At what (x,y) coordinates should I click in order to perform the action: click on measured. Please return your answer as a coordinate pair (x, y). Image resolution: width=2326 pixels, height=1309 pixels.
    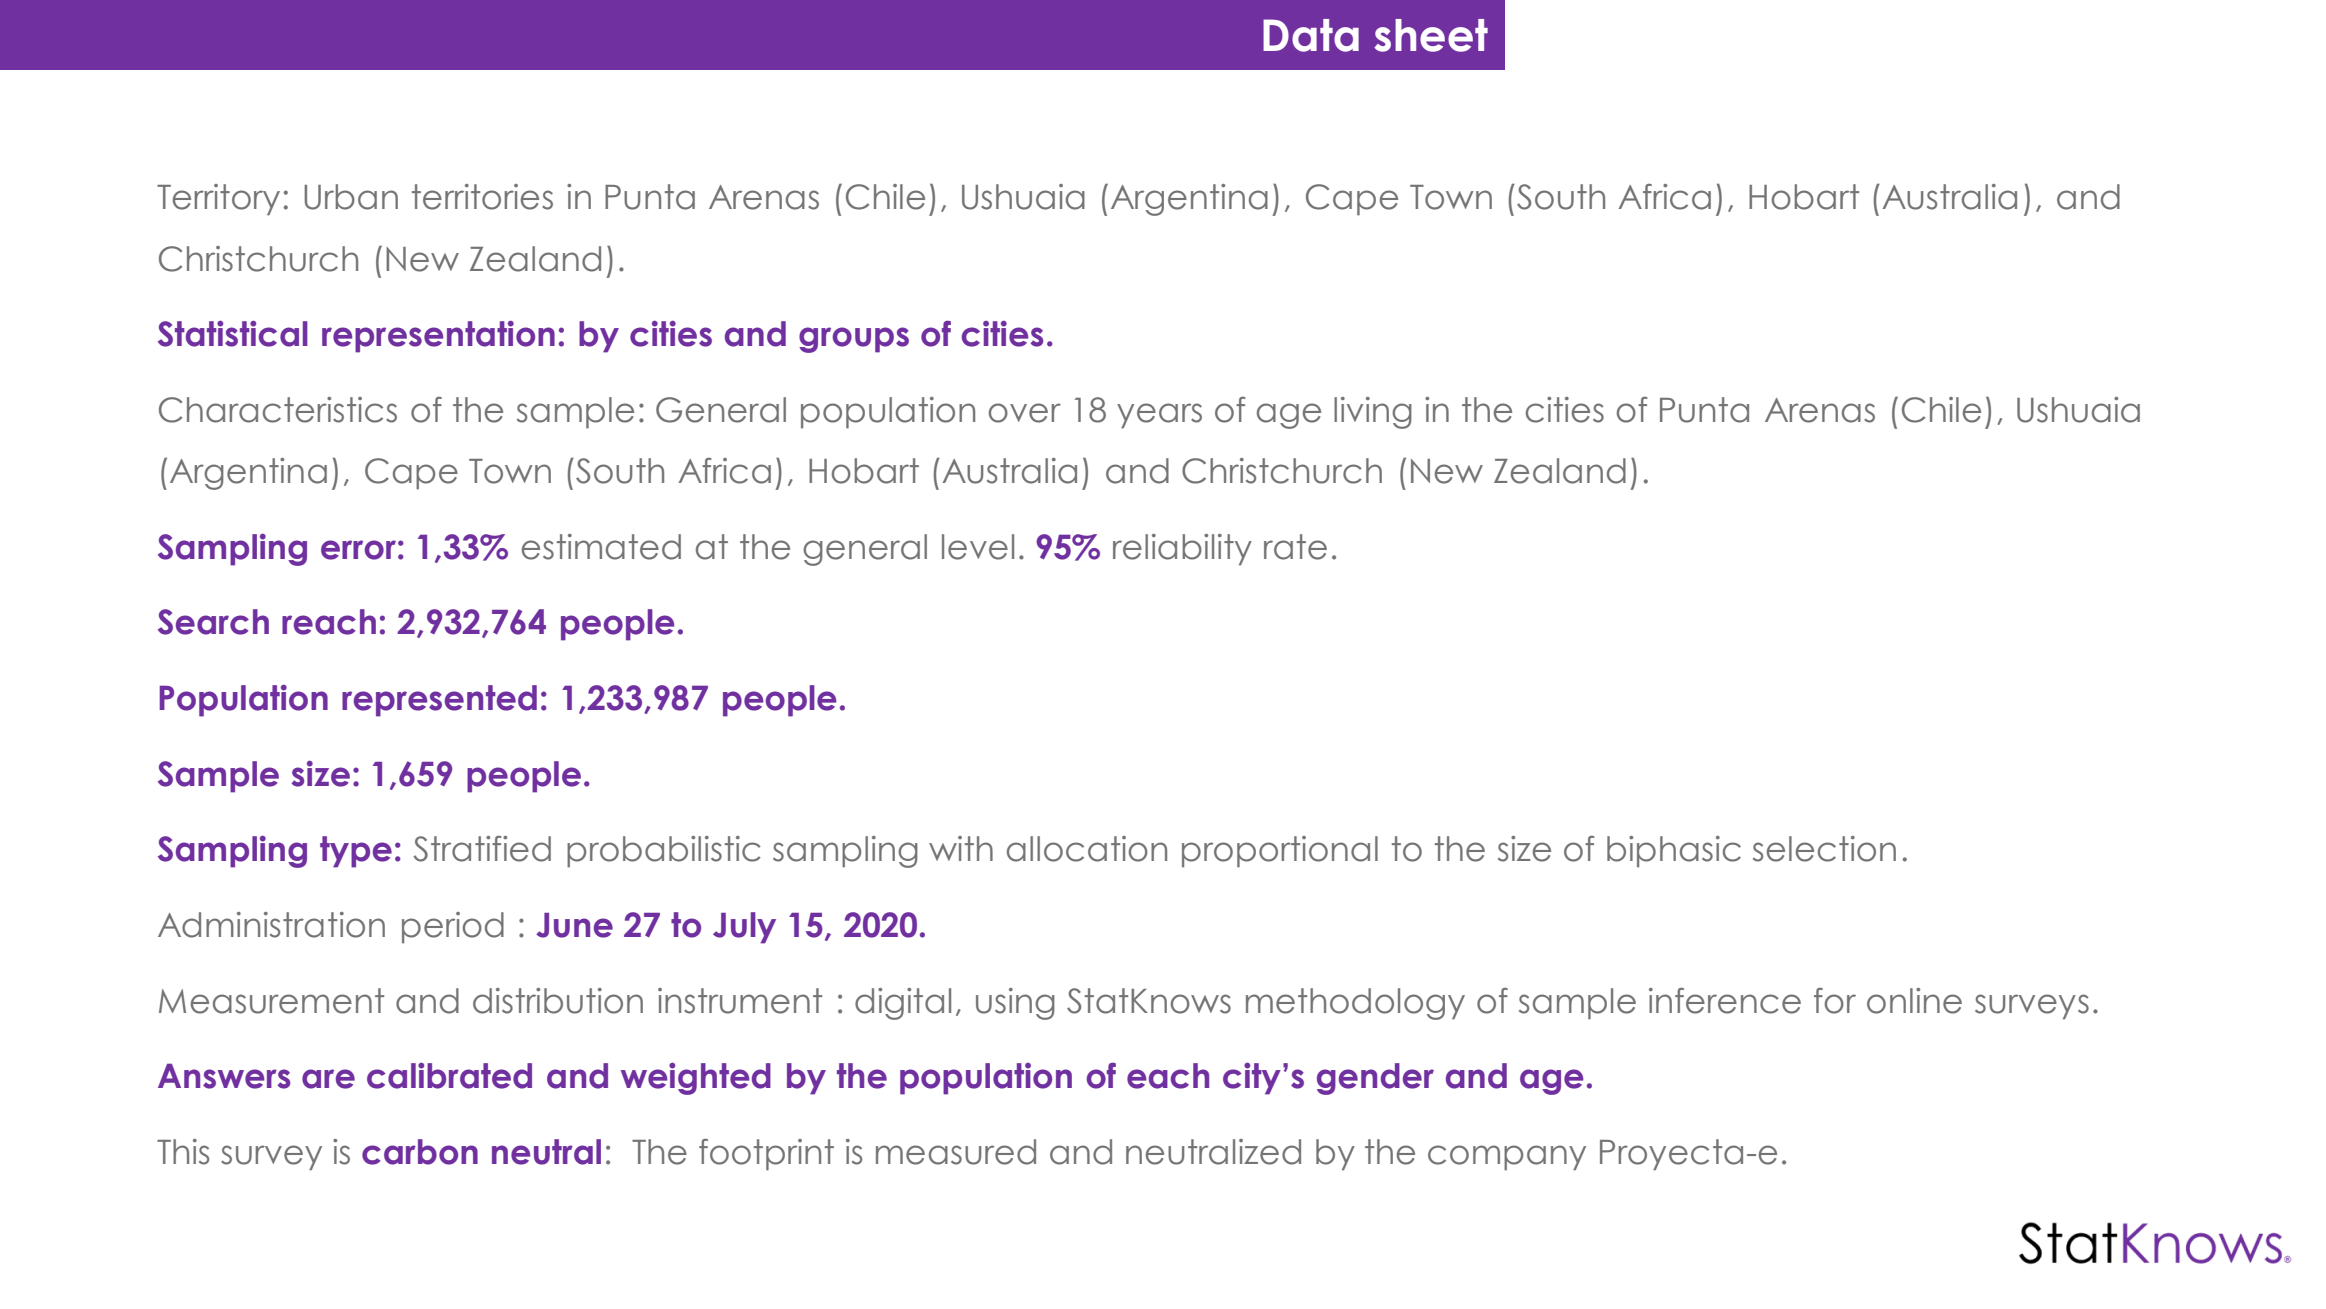
    Looking at the image, I should click on (956, 1152).
